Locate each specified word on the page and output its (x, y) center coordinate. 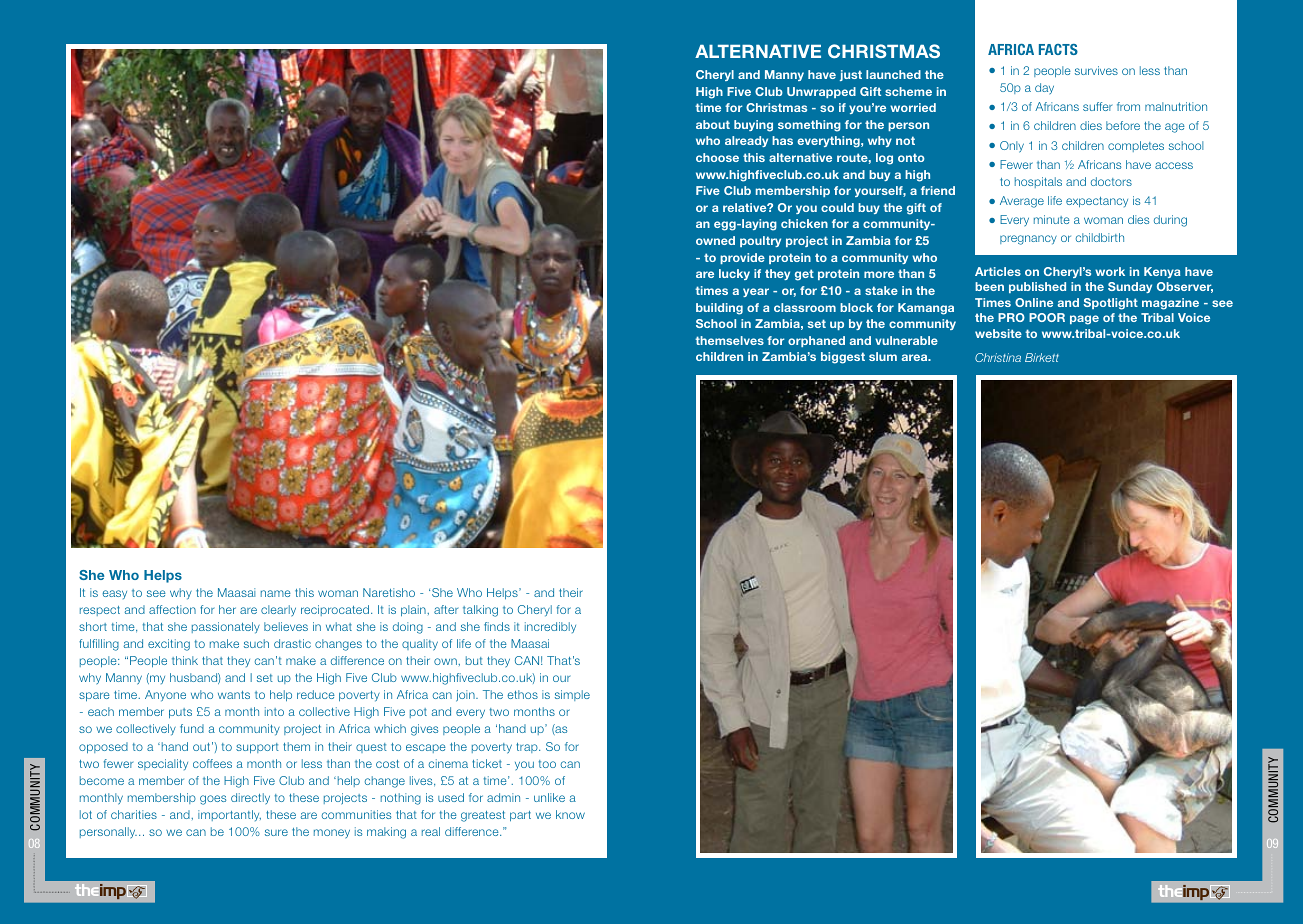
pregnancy (1028, 240)
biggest (843, 358)
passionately (226, 628)
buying (753, 126)
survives (1096, 70)
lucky (734, 274)
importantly (229, 815)
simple (572, 695)
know (570, 814)
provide (742, 258)
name (276, 593)
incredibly (550, 627)
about (713, 124)
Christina (998, 357)
